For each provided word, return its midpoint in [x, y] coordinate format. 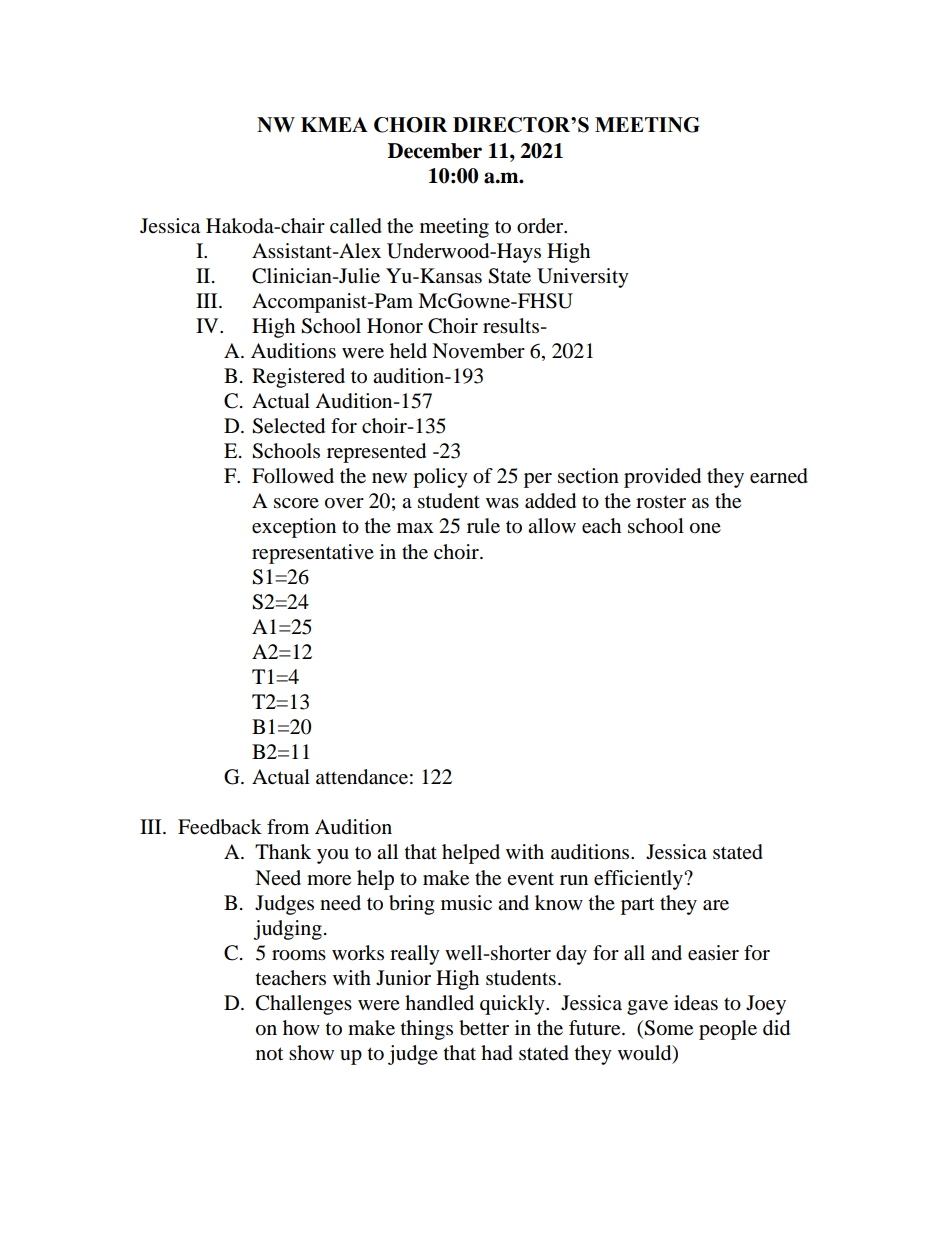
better [484, 1028]
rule [483, 526]
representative [313, 554]
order [541, 226]
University [583, 278]
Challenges [304, 1005]
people [728, 1030]
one [705, 528]
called [356, 226]
